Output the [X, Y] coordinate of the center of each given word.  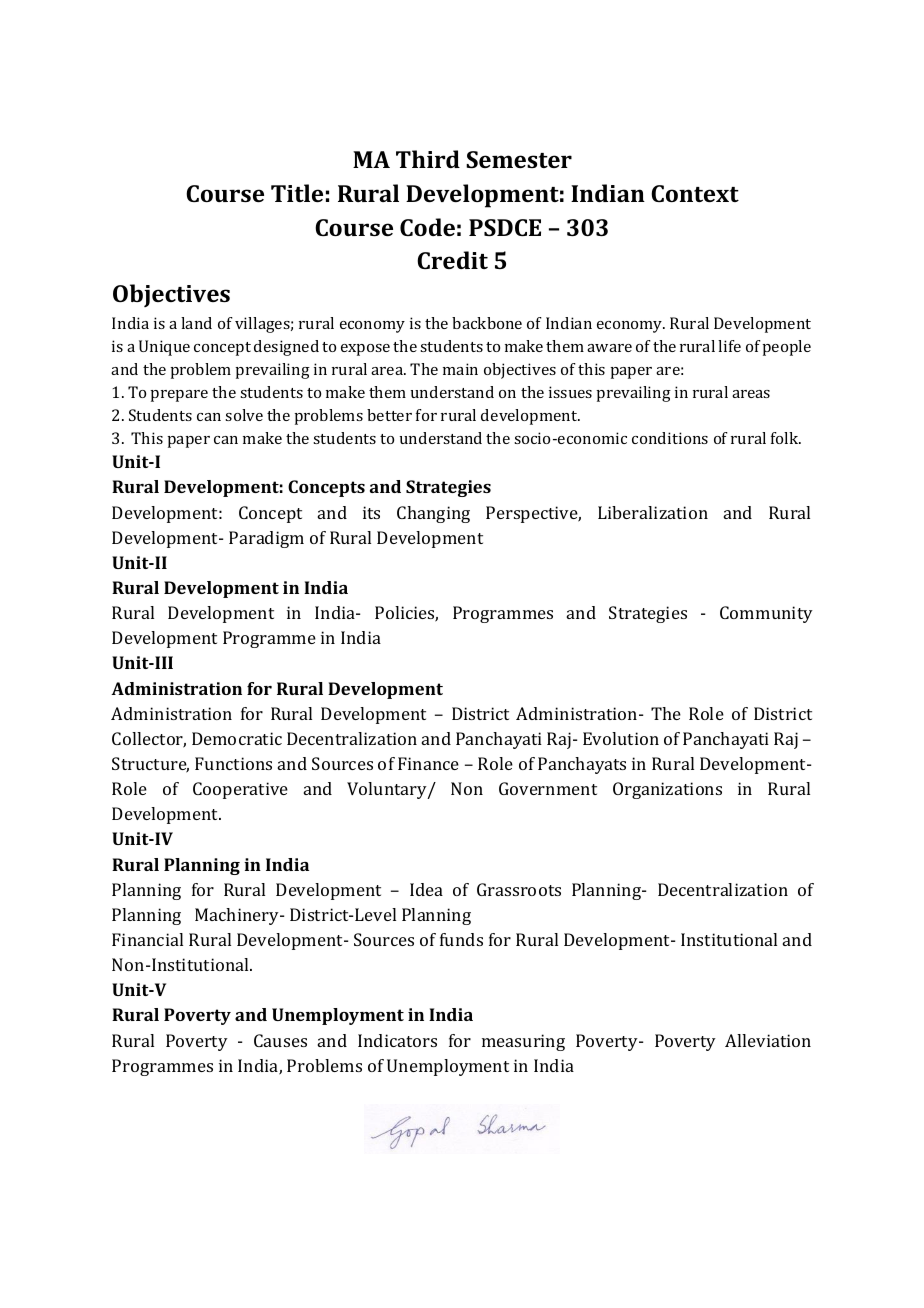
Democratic [237, 738]
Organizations [667, 790]
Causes [280, 1040]
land [196, 323]
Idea [426, 889]
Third [428, 159]
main [460, 369]
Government [548, 788]
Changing [433, 514]
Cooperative [240, 790]
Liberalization [653, 512]
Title [297, 193]
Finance [428, 763]
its [371, 512]
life [729, 346]
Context [695, 193]
